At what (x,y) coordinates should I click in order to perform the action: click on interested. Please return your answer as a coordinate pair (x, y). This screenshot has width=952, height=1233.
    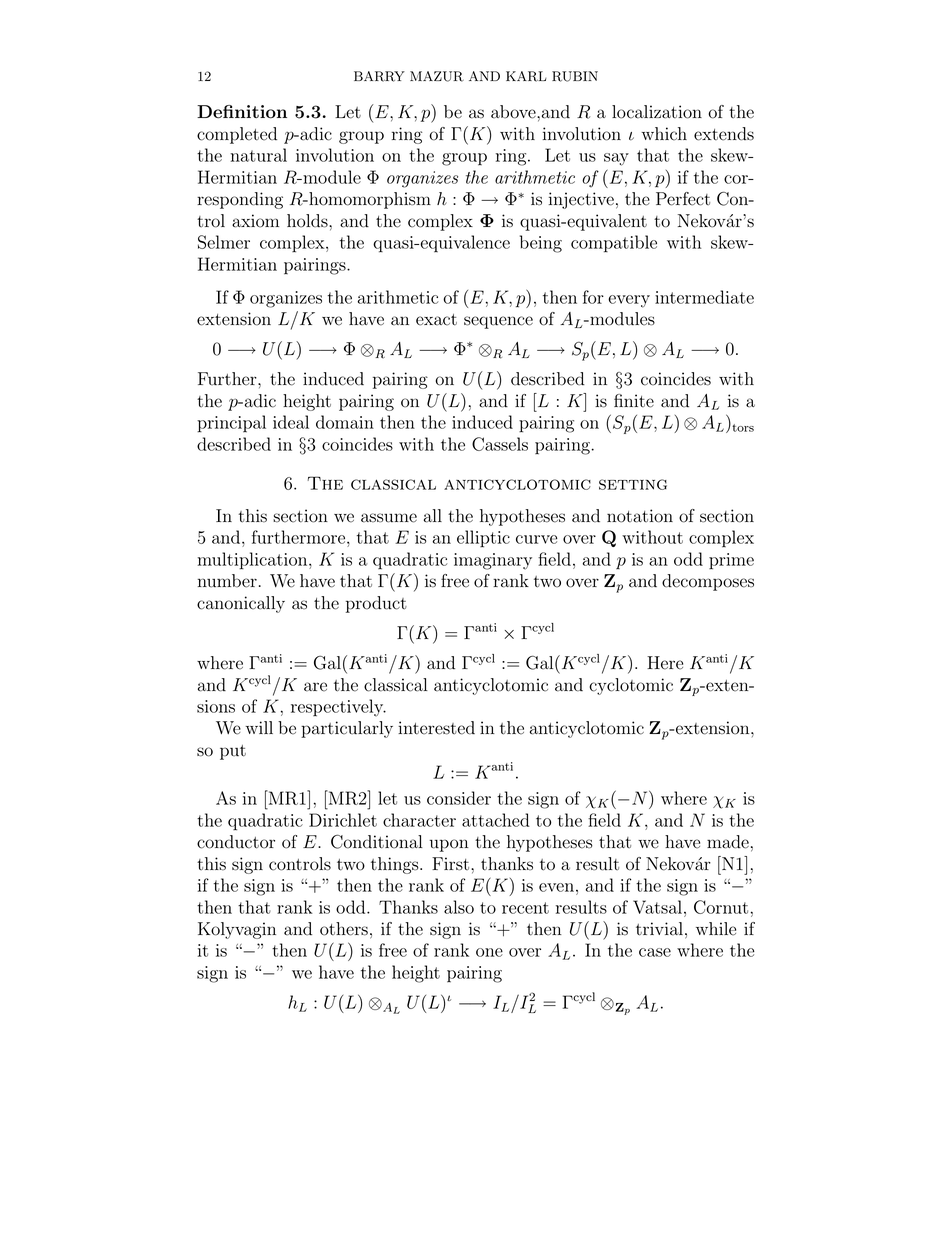
    Looking at the image, I should click on (436, 728).
